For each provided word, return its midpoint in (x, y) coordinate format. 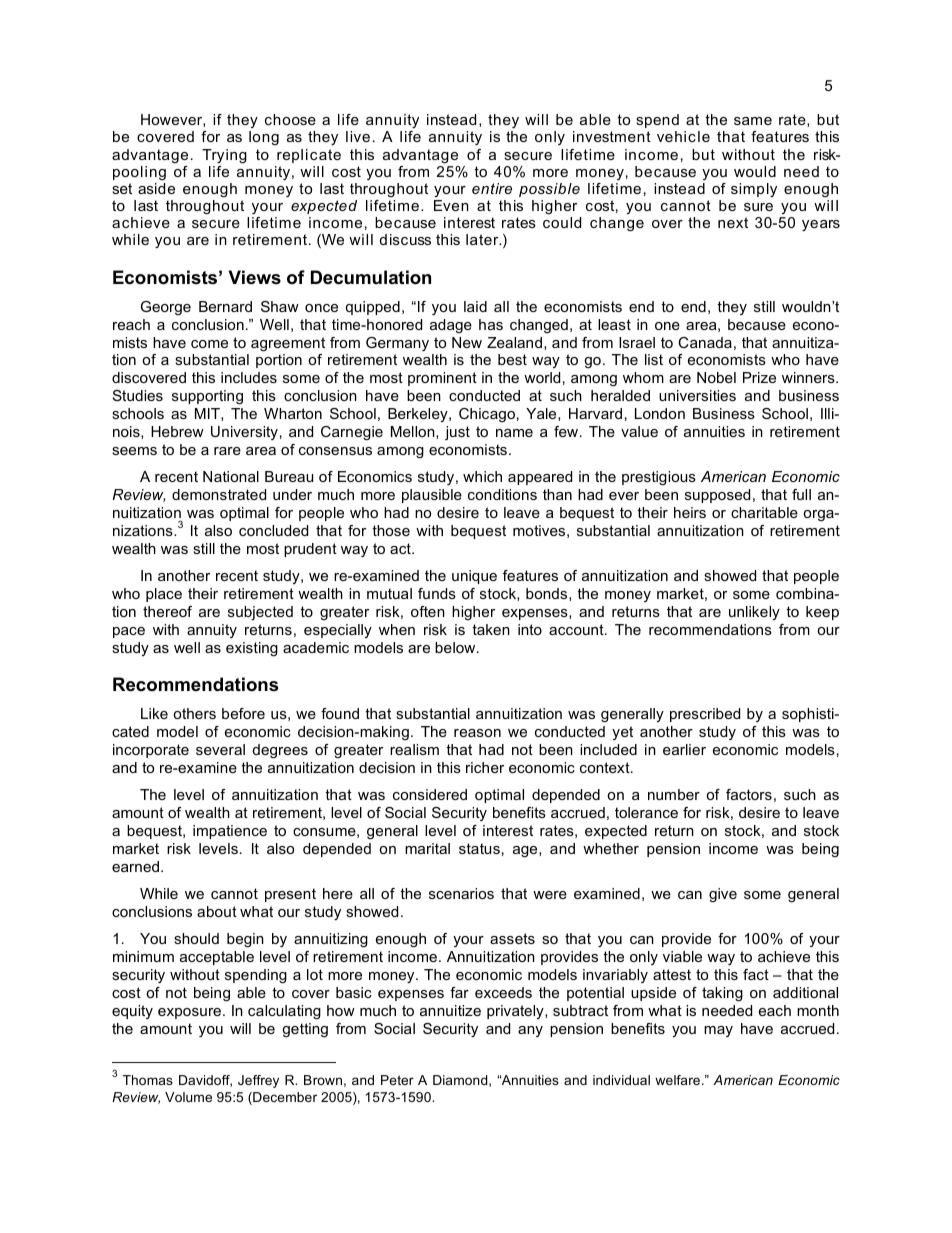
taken (491, 629)
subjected (260, 613)
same (753, 121)
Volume (188, 1097)
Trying (224, 156)
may (718, 1031)
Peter (397, 1080)
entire (492, 188)
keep (822, 613)
